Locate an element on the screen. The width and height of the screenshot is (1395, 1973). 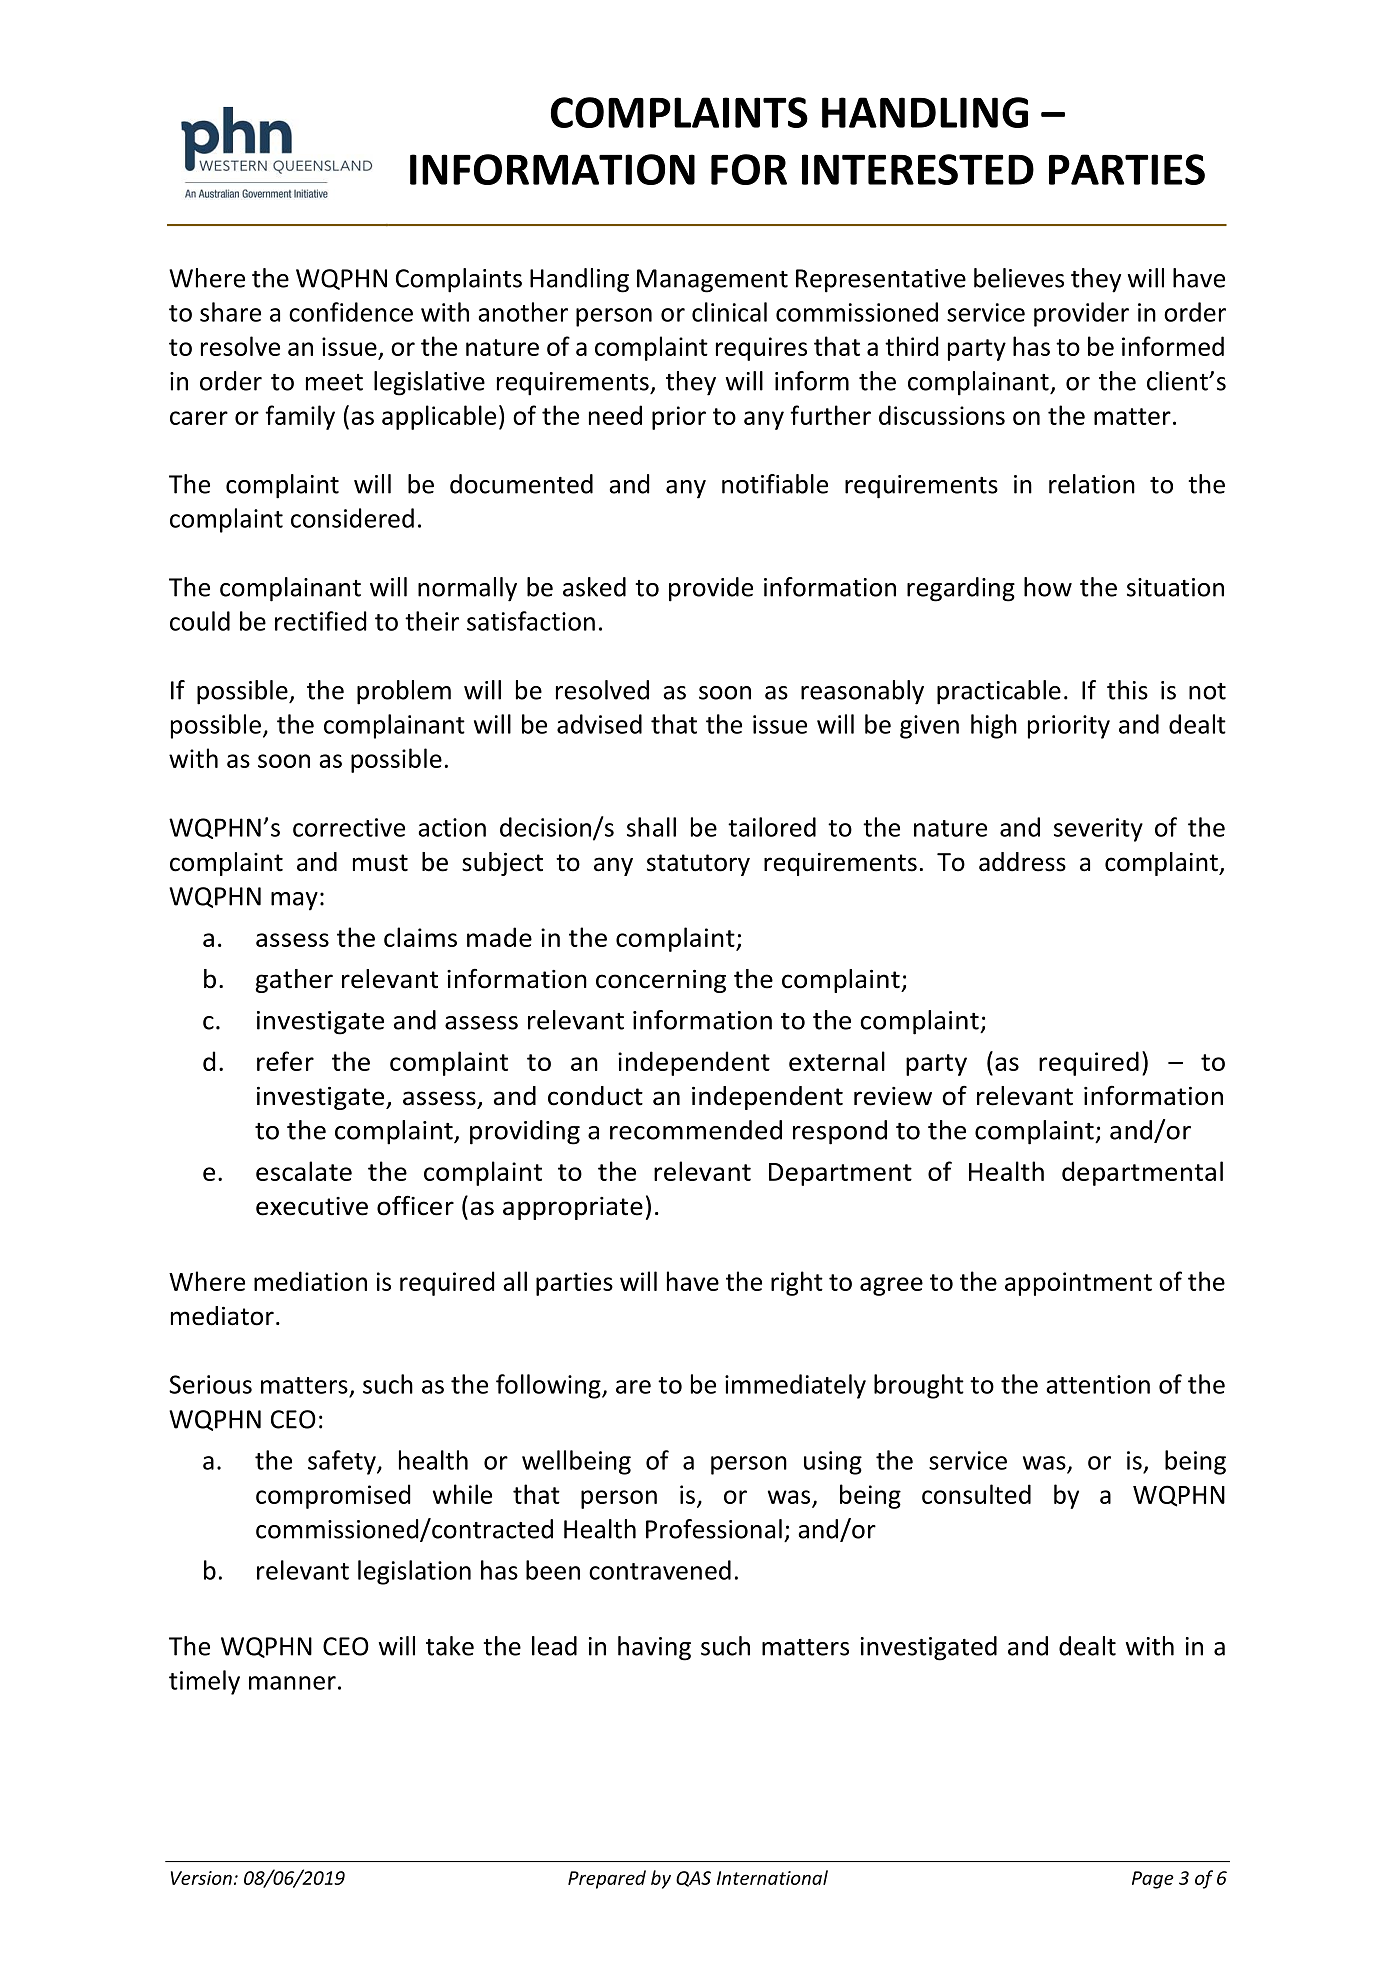
review is located at coordinates (893, 1096).
